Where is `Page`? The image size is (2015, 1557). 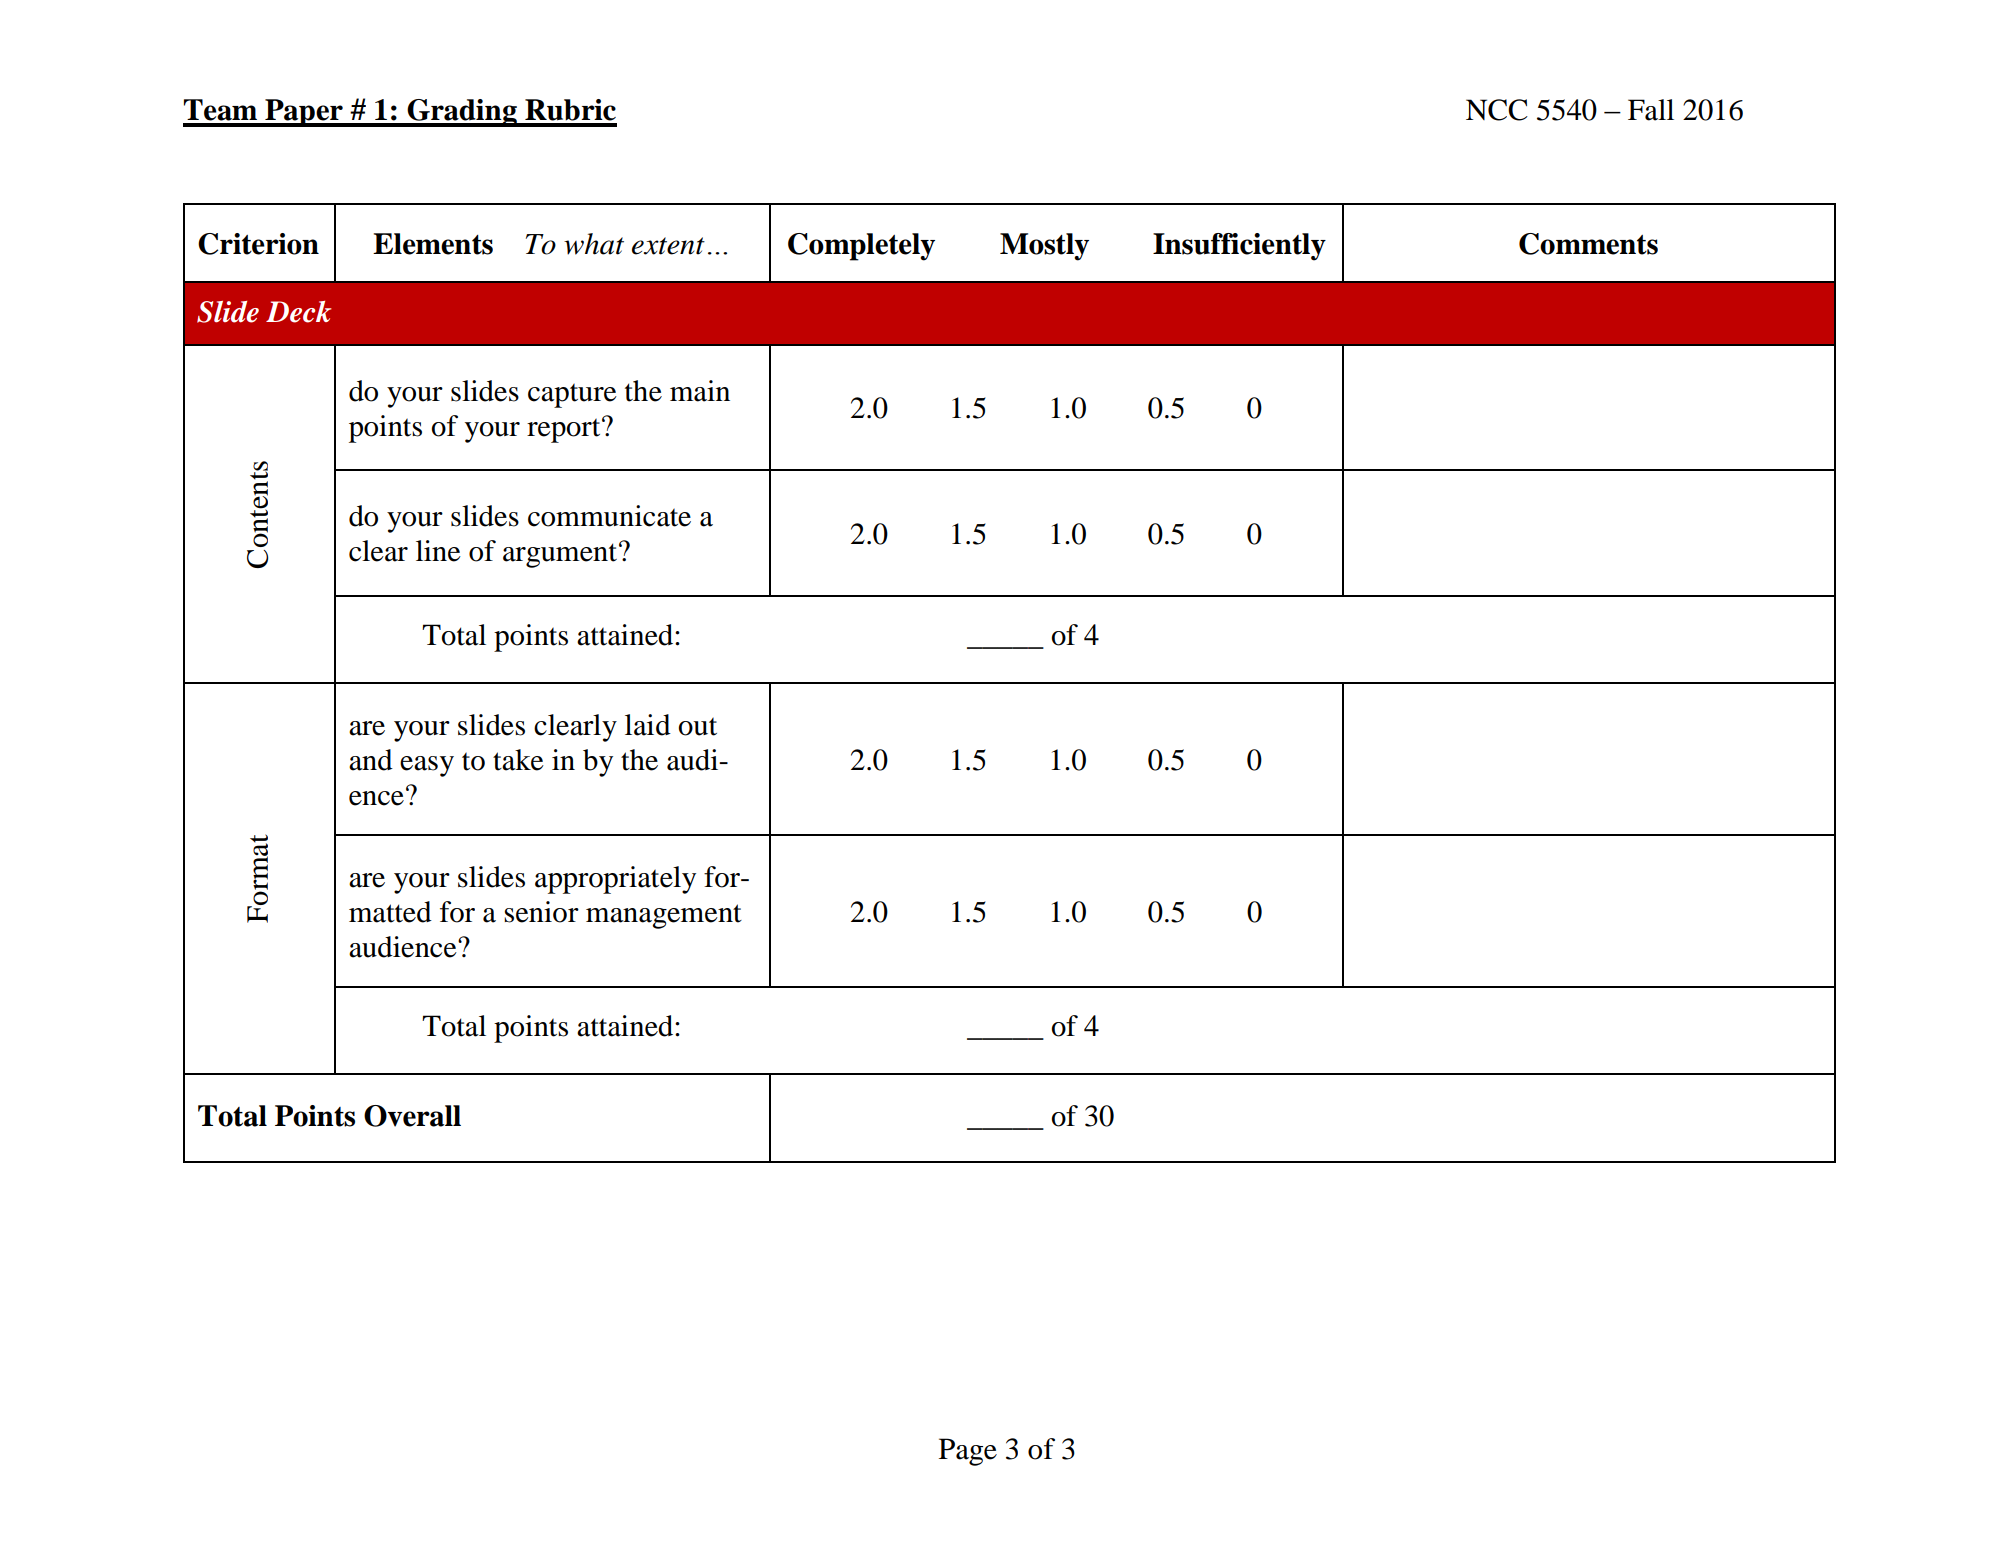
Page is located at coordinates (968, 1452).
